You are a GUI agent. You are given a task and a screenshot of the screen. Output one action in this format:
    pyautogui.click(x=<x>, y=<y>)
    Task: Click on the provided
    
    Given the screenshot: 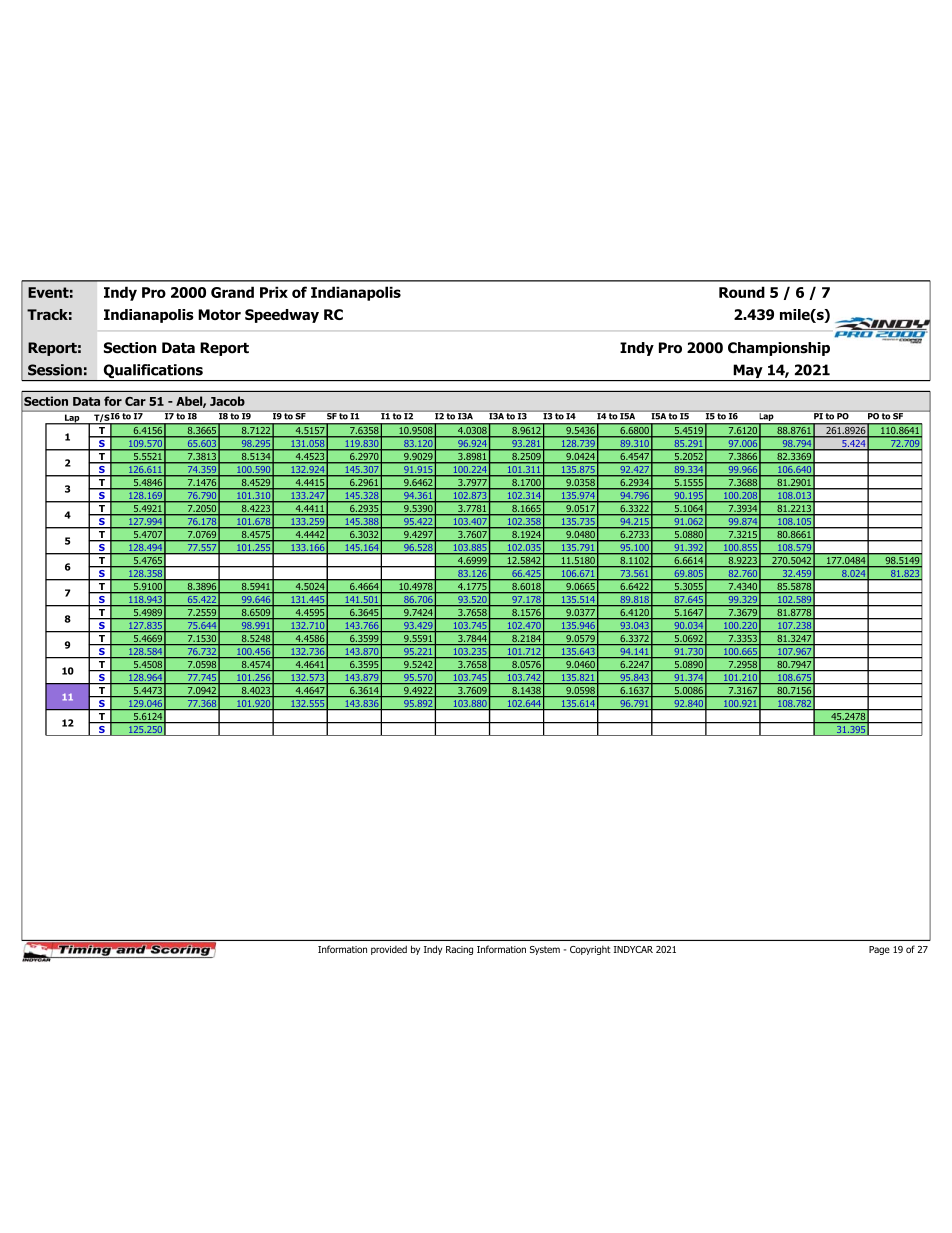 What is the action you would take?
    pyautogui.click(x=389, y=950)
